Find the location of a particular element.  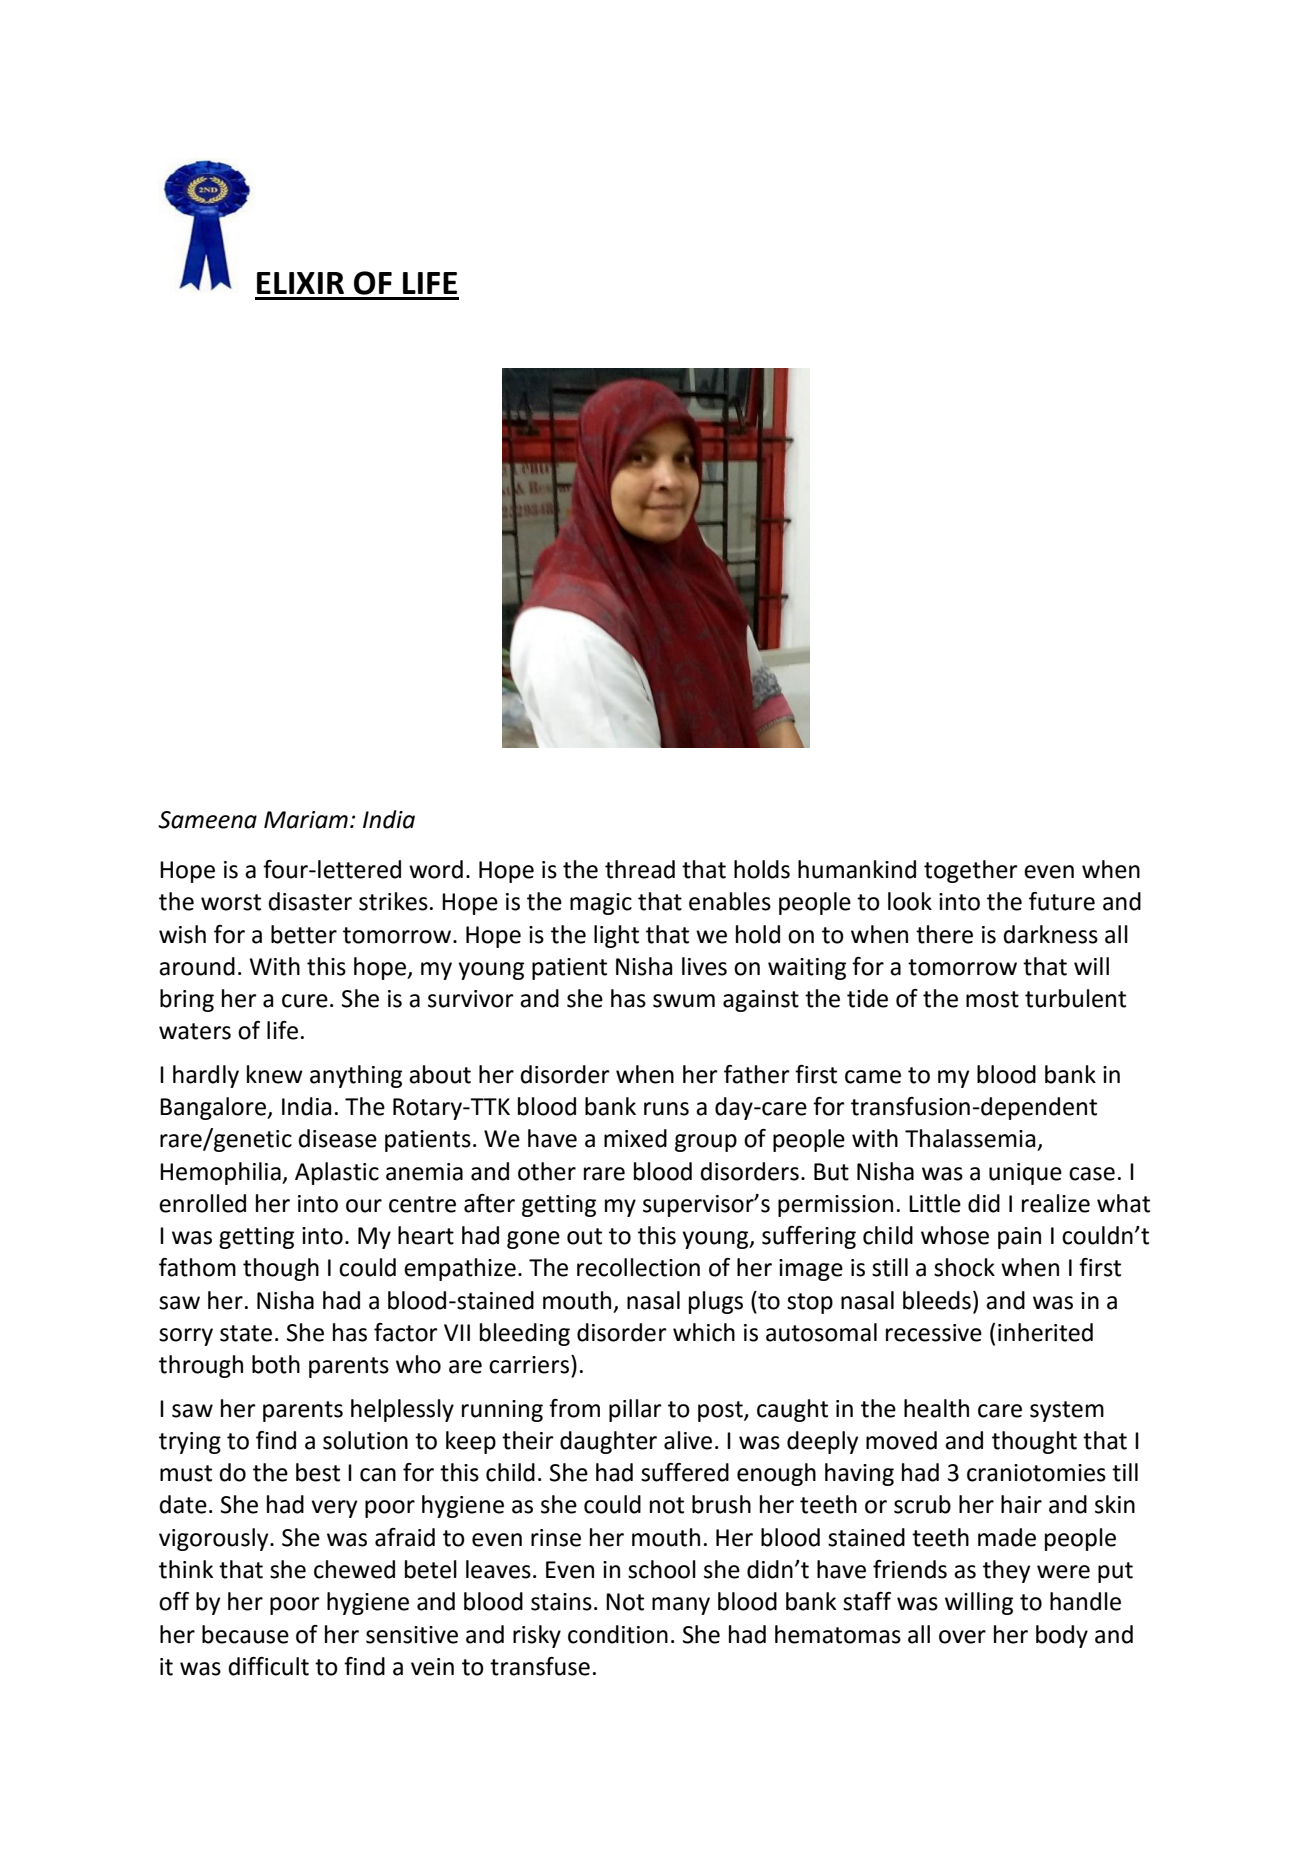

Thalassemia is located at coordinates (970, 1138).
